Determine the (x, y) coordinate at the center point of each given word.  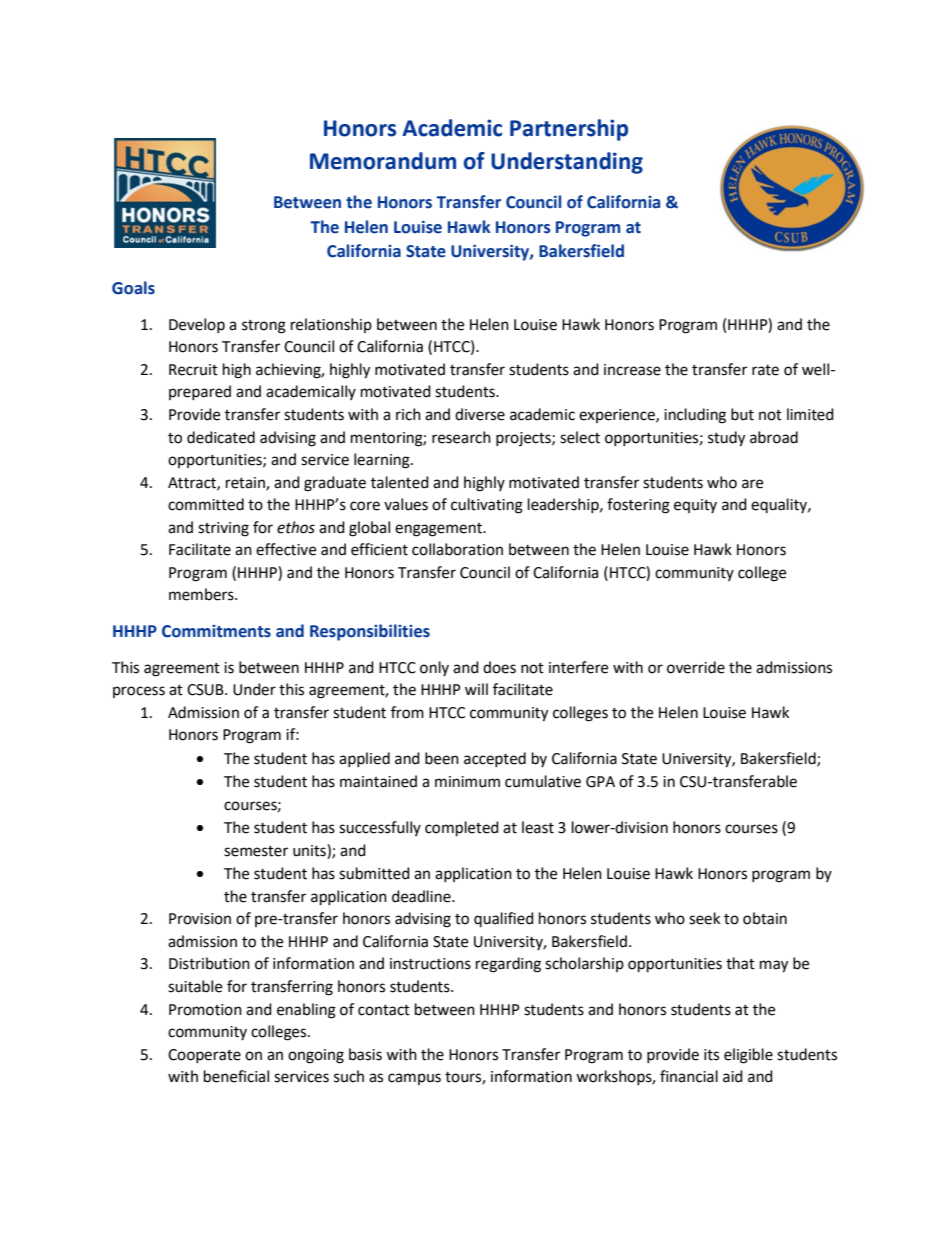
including (695, 416)
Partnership (569, 130)
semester (256, 851)
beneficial (236, 1076)
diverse (480, 414)
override (696, 667)
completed (462, 829)
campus (414, 1079)
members (202, 594)
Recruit (193, 370)
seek (704, 918)
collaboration (457, 549)
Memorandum (383, 161)
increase (632, 370)
